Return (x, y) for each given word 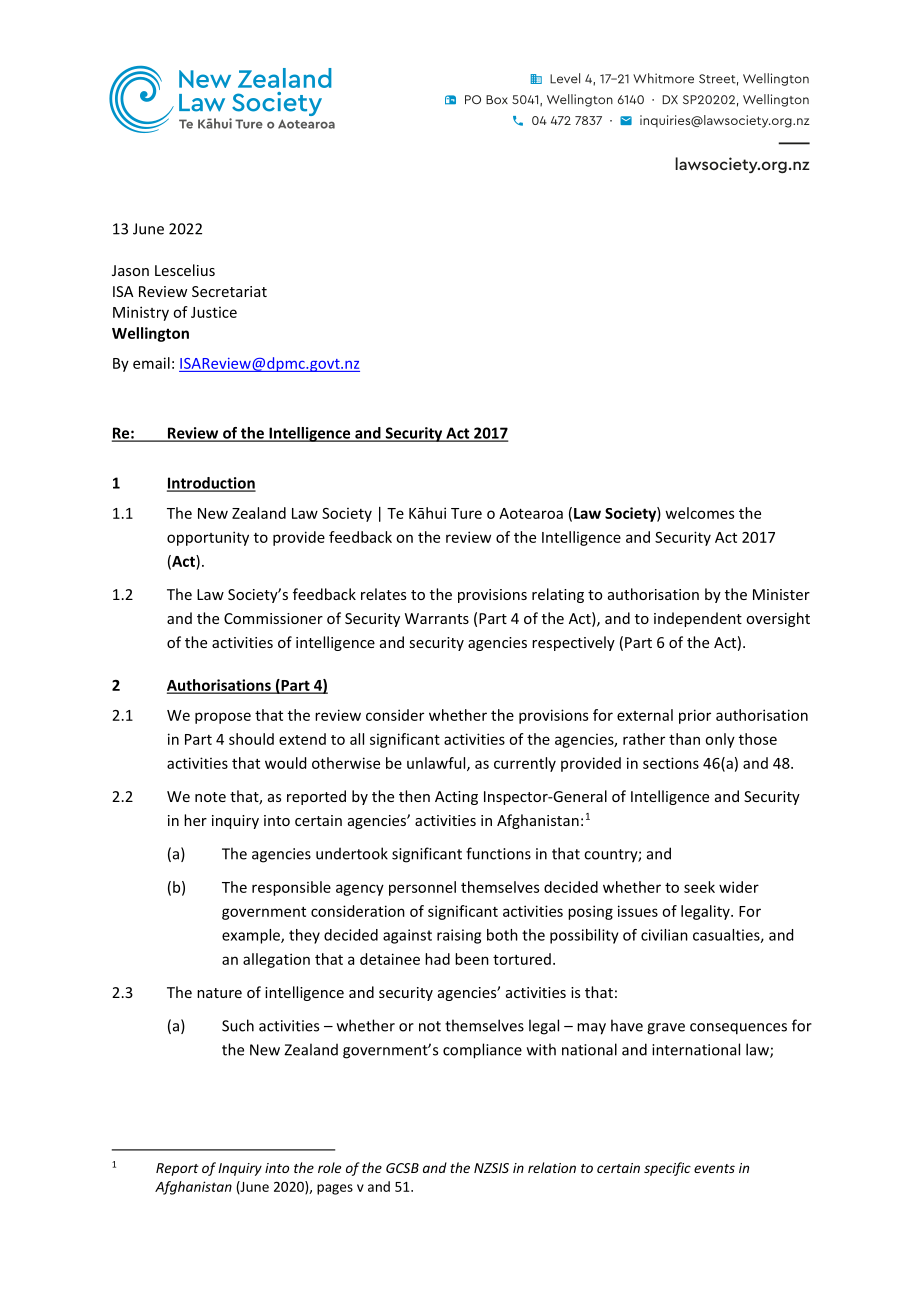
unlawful (437, 764)
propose (223, 718)
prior (695, 716)
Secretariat (229, 291)
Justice (214, 312)
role (330, 1167)
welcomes (699, 513)
